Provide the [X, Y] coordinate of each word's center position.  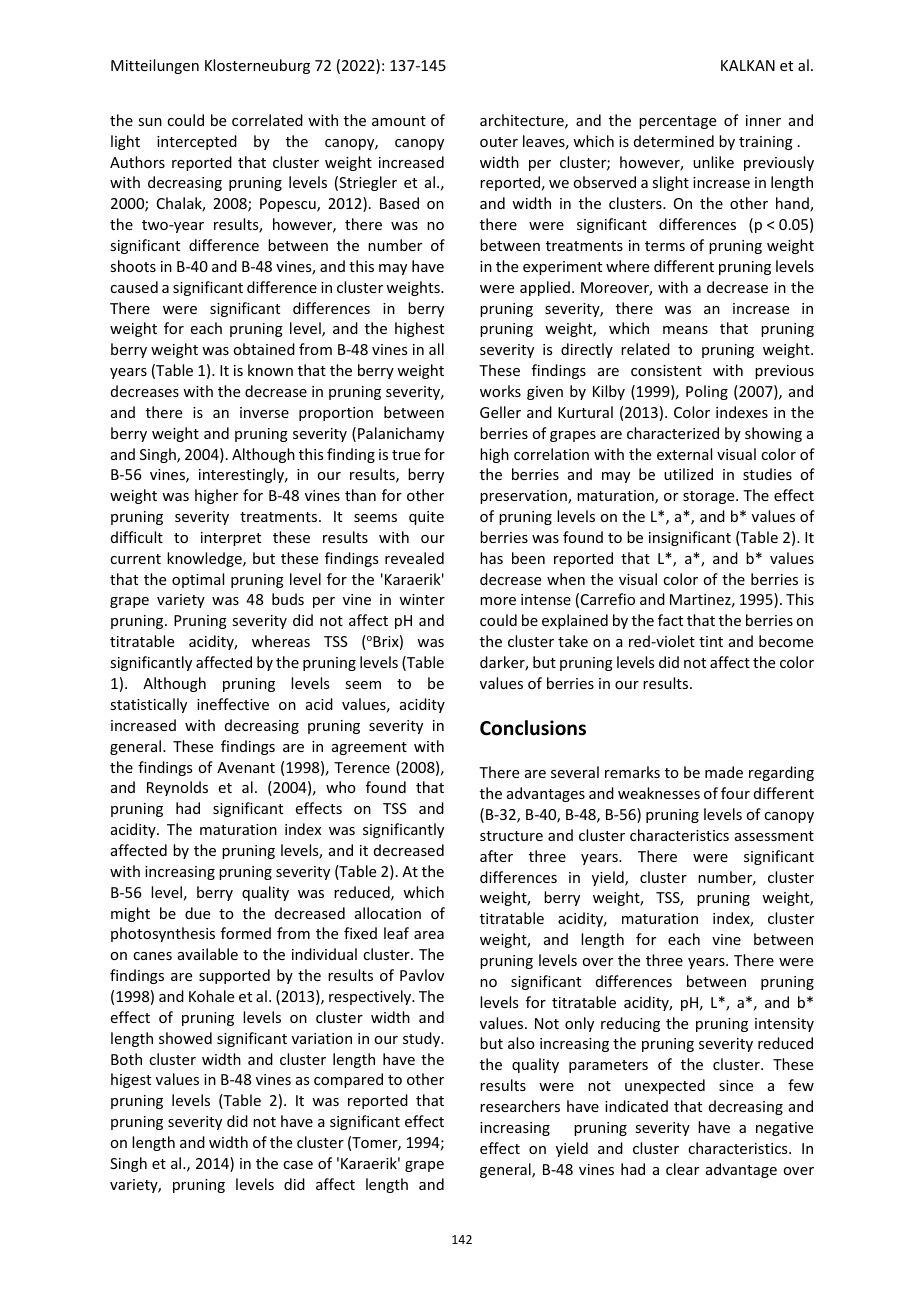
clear [682, 1169]
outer [499, 142]
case [298, 1165]
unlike [713, 162]
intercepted [197, 142]
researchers [520, 1106]
